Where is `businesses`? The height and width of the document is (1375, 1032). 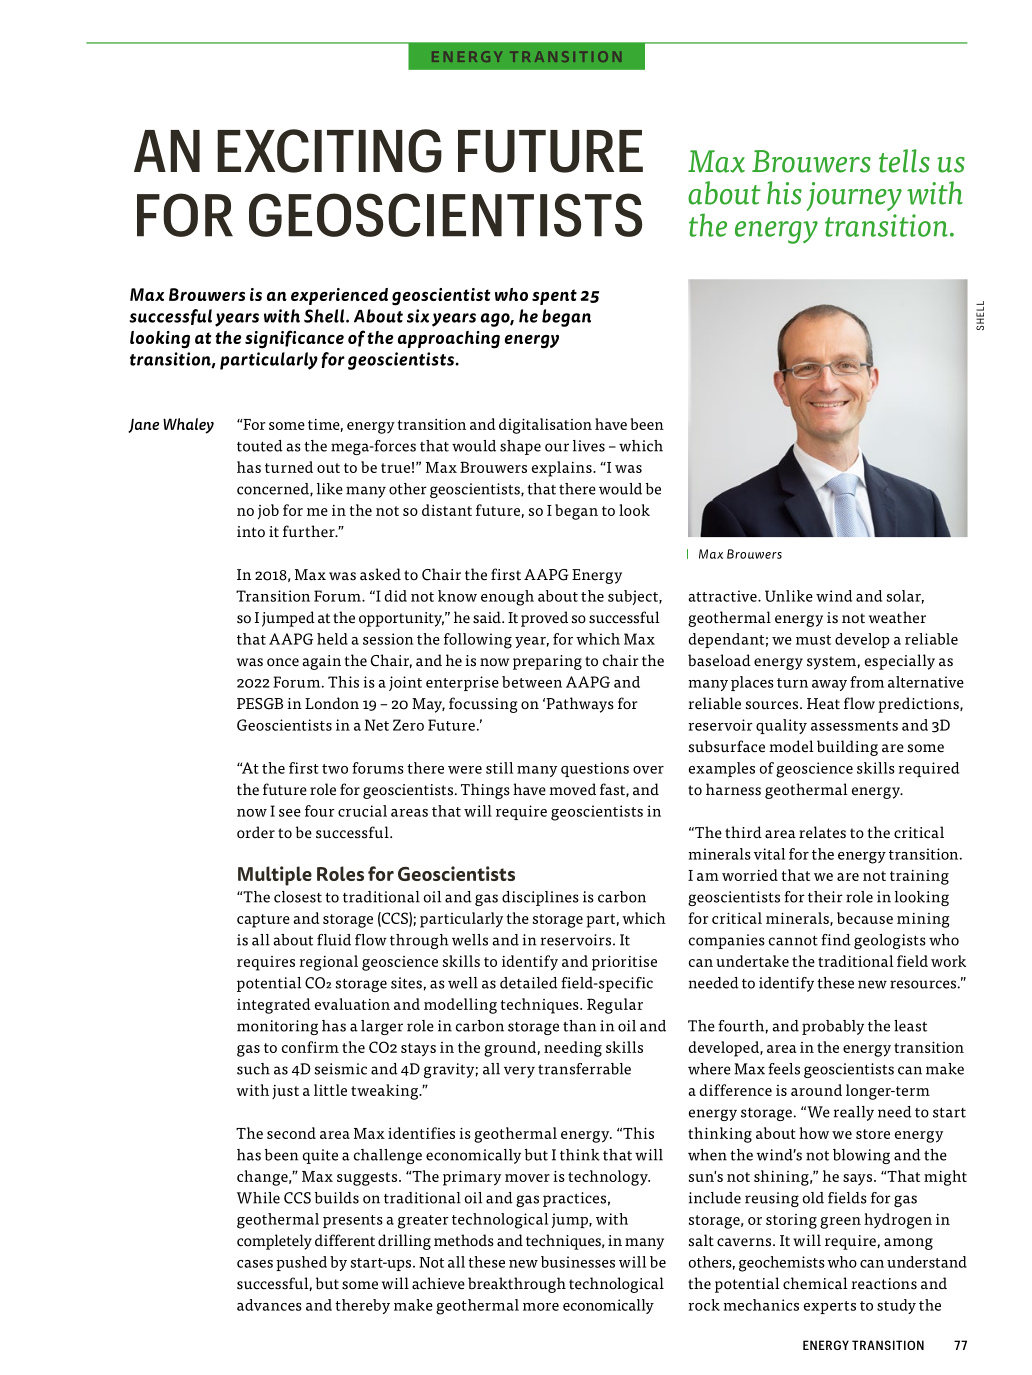 businesses is located at coordinates (578, 1262).
